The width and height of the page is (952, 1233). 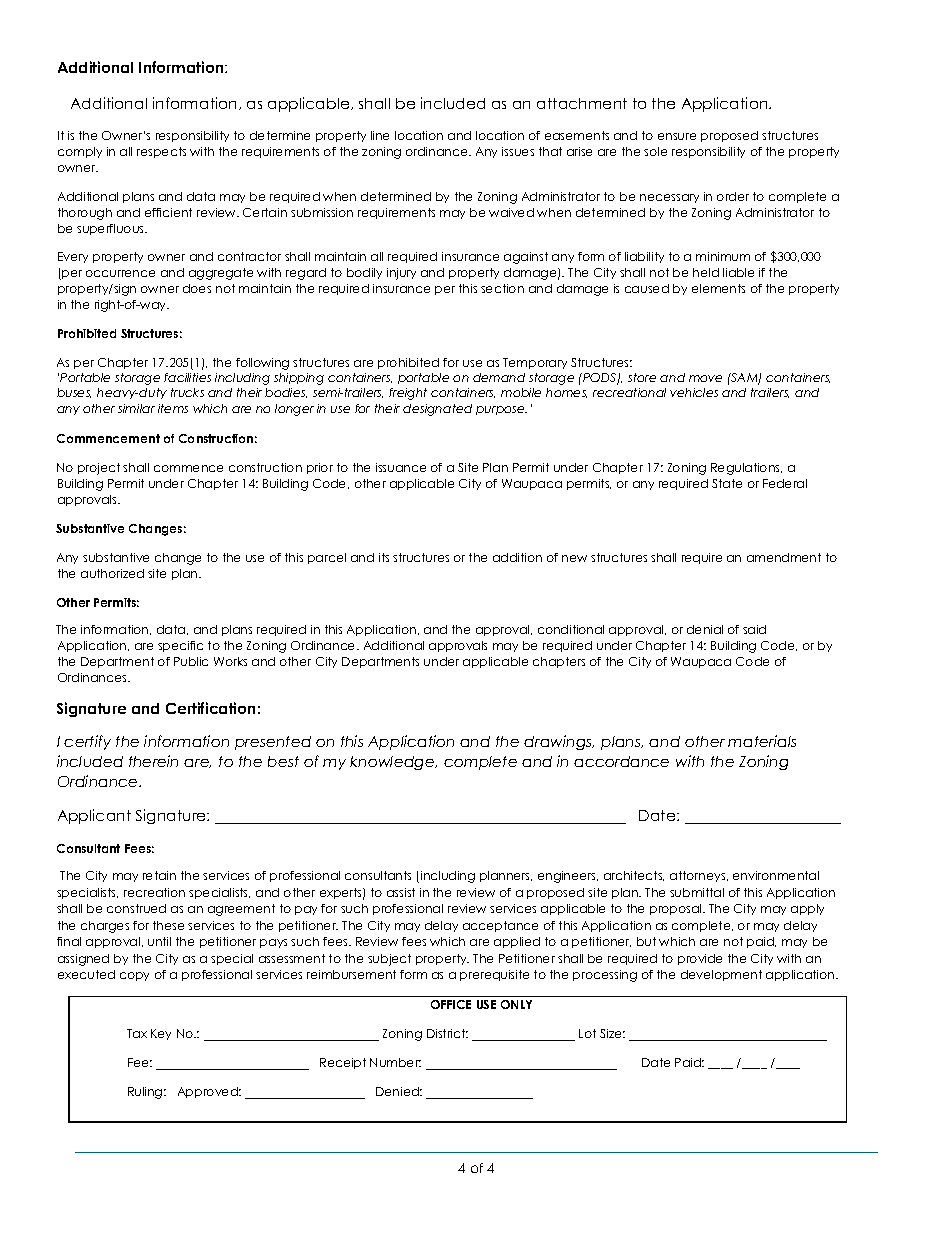 I want to click on denial, so click(x=705, y=629).
